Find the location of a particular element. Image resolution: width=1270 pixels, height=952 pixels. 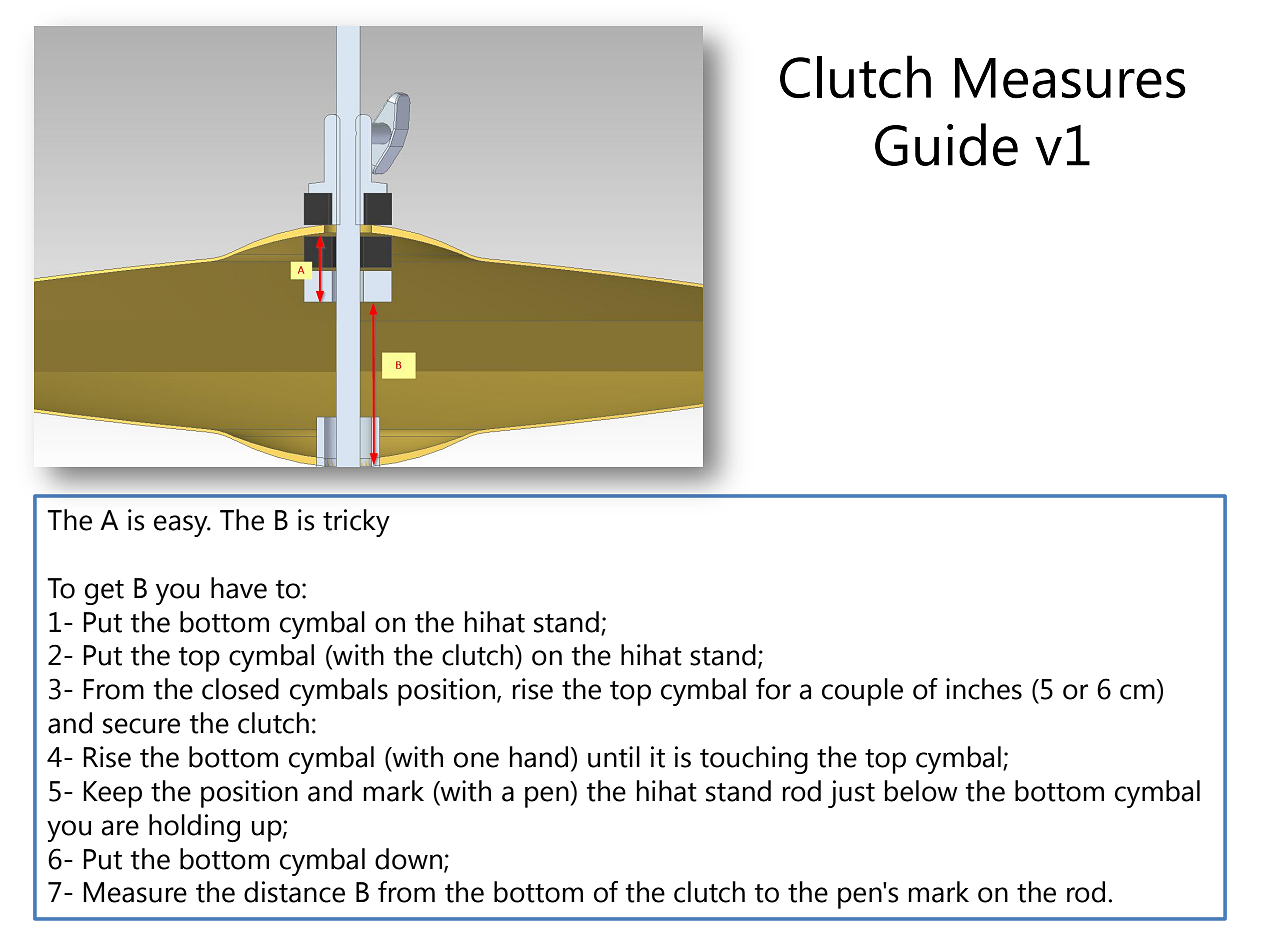

Guide is located at coordinates (946, 144).
